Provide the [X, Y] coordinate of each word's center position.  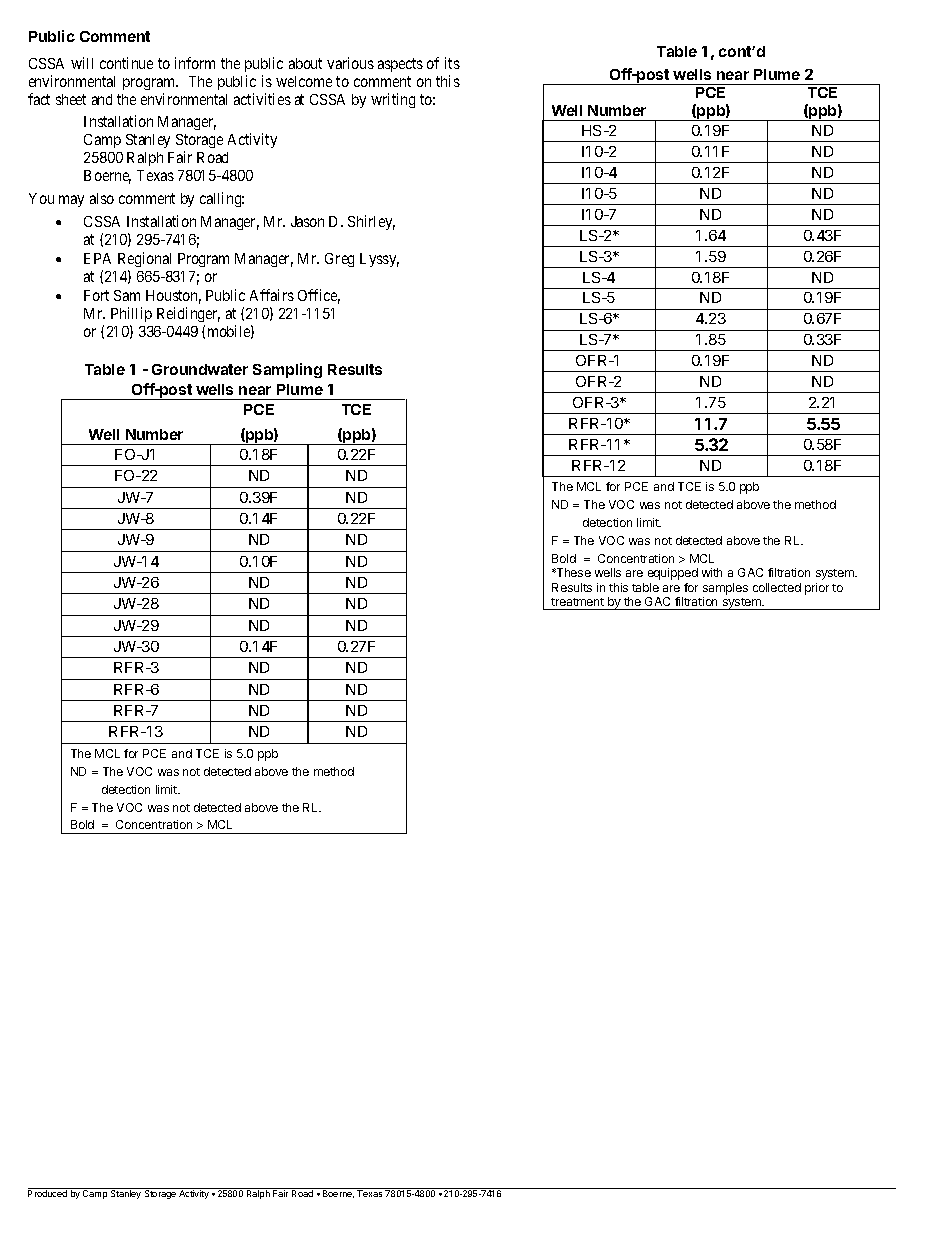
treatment [577, 602]
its [452, 63]
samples [725, 589]
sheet [71, 99]
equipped [673, 574]
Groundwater [200, 369]
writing [393, 100]
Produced [49, 1192]
